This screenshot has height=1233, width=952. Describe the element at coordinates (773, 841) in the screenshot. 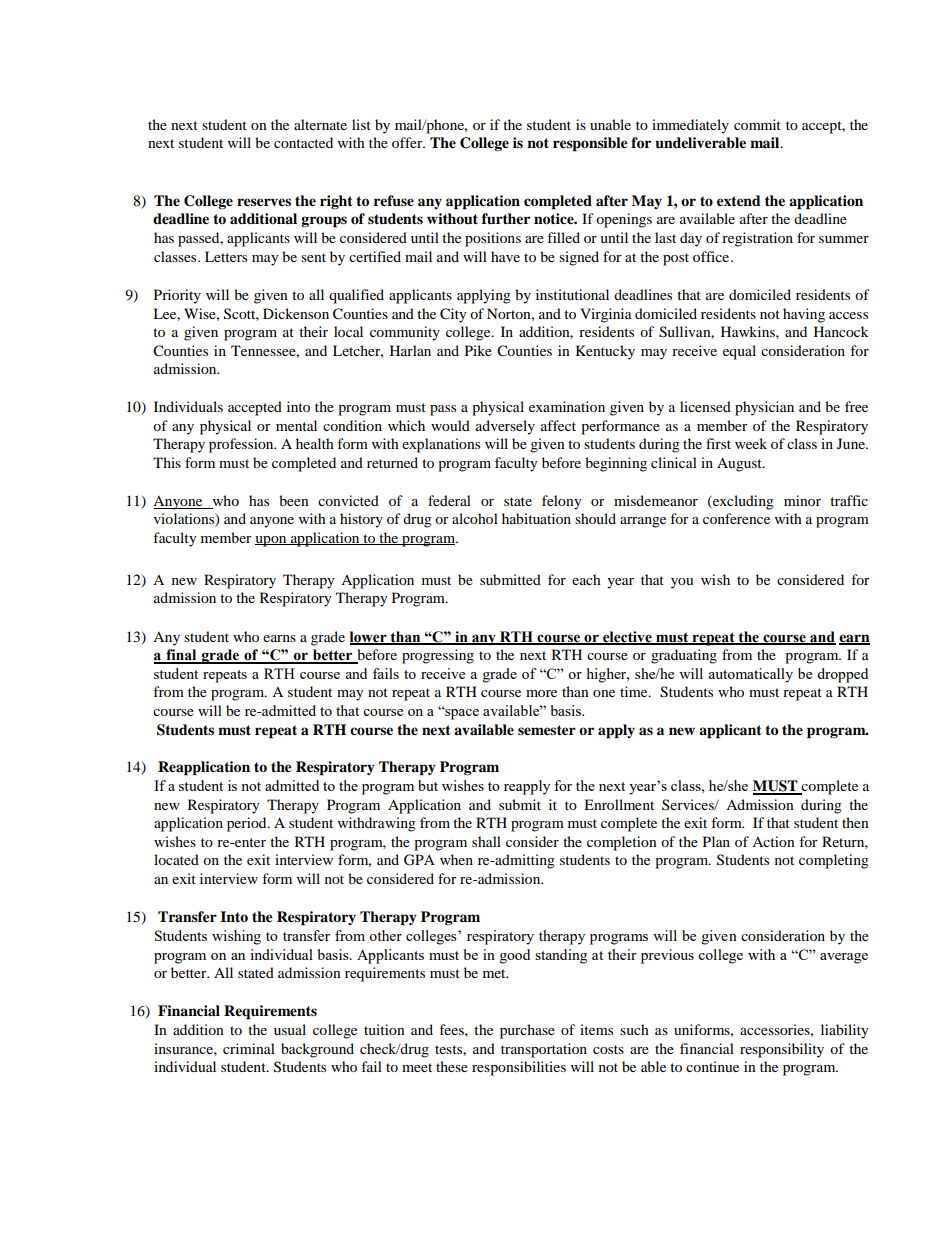

I see `Action` at that location.
